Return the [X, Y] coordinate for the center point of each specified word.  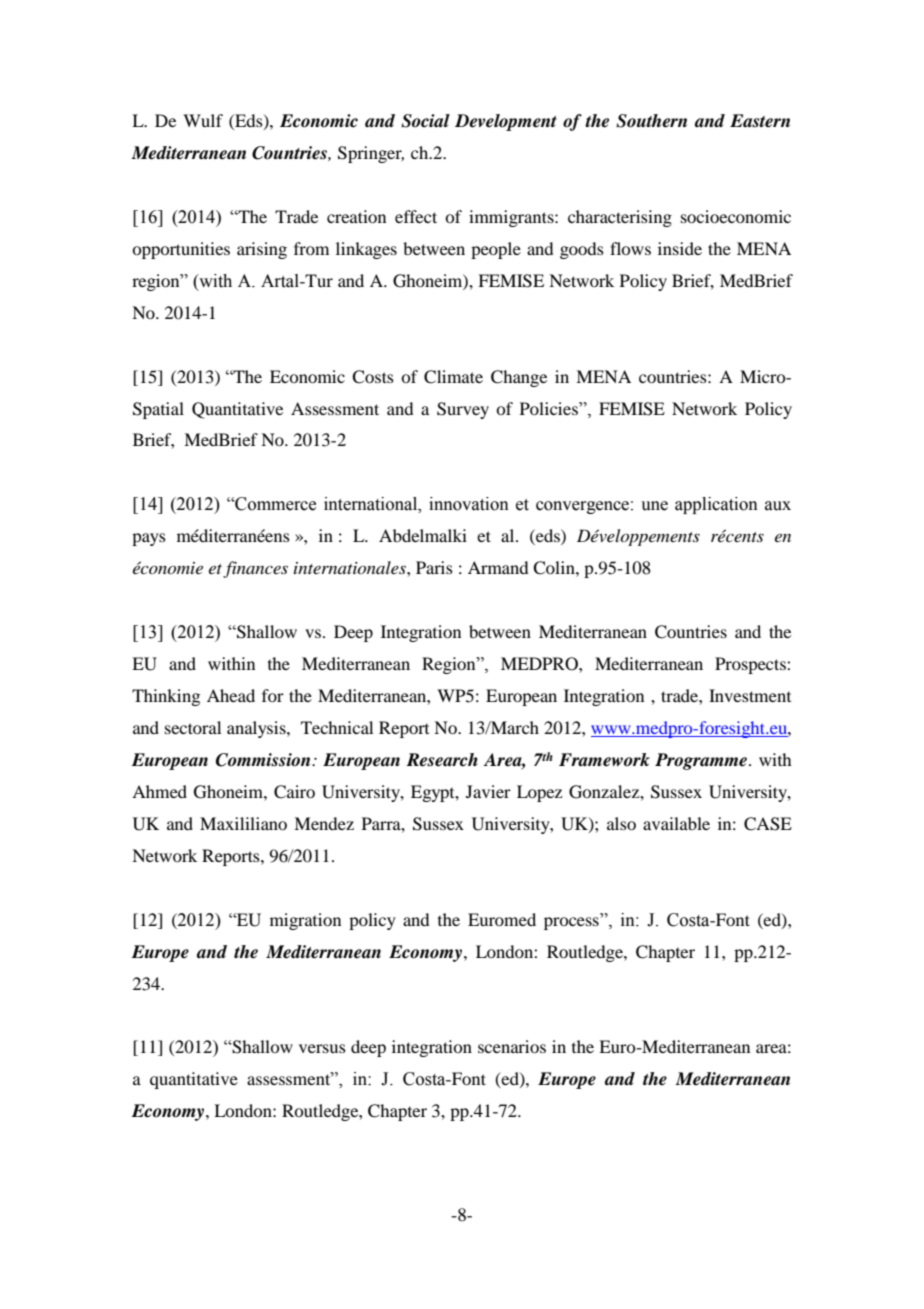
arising [262, 250]
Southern [651, 121]
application [716, 505]
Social [425, 121]
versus [322, 1048]
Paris [434, 567]
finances [255, 569]
